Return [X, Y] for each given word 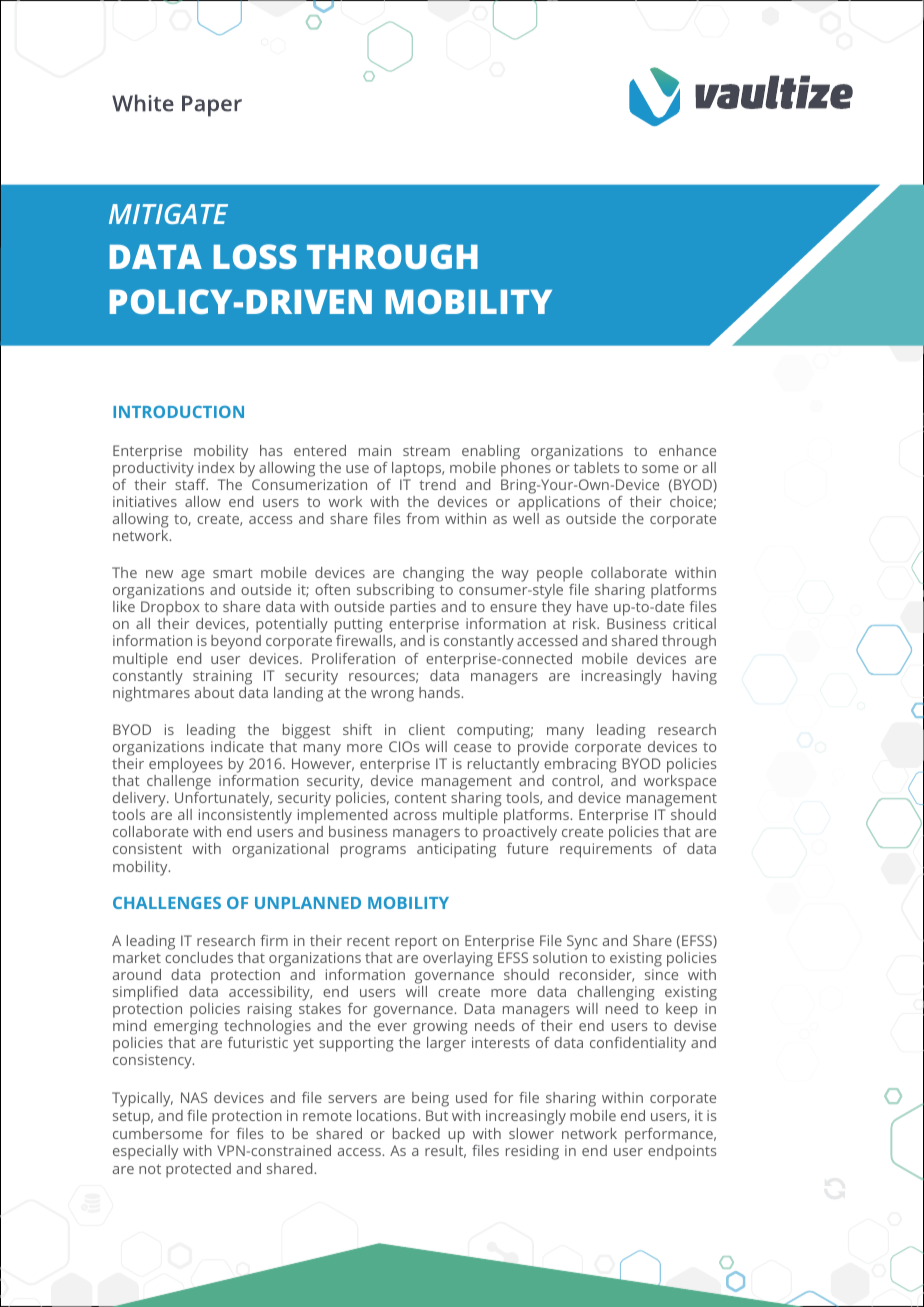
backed [416, 1133]
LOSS [255, 256]
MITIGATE [168, 214]
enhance [687, 450]
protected [198, 1170]
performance [670, 1135]
